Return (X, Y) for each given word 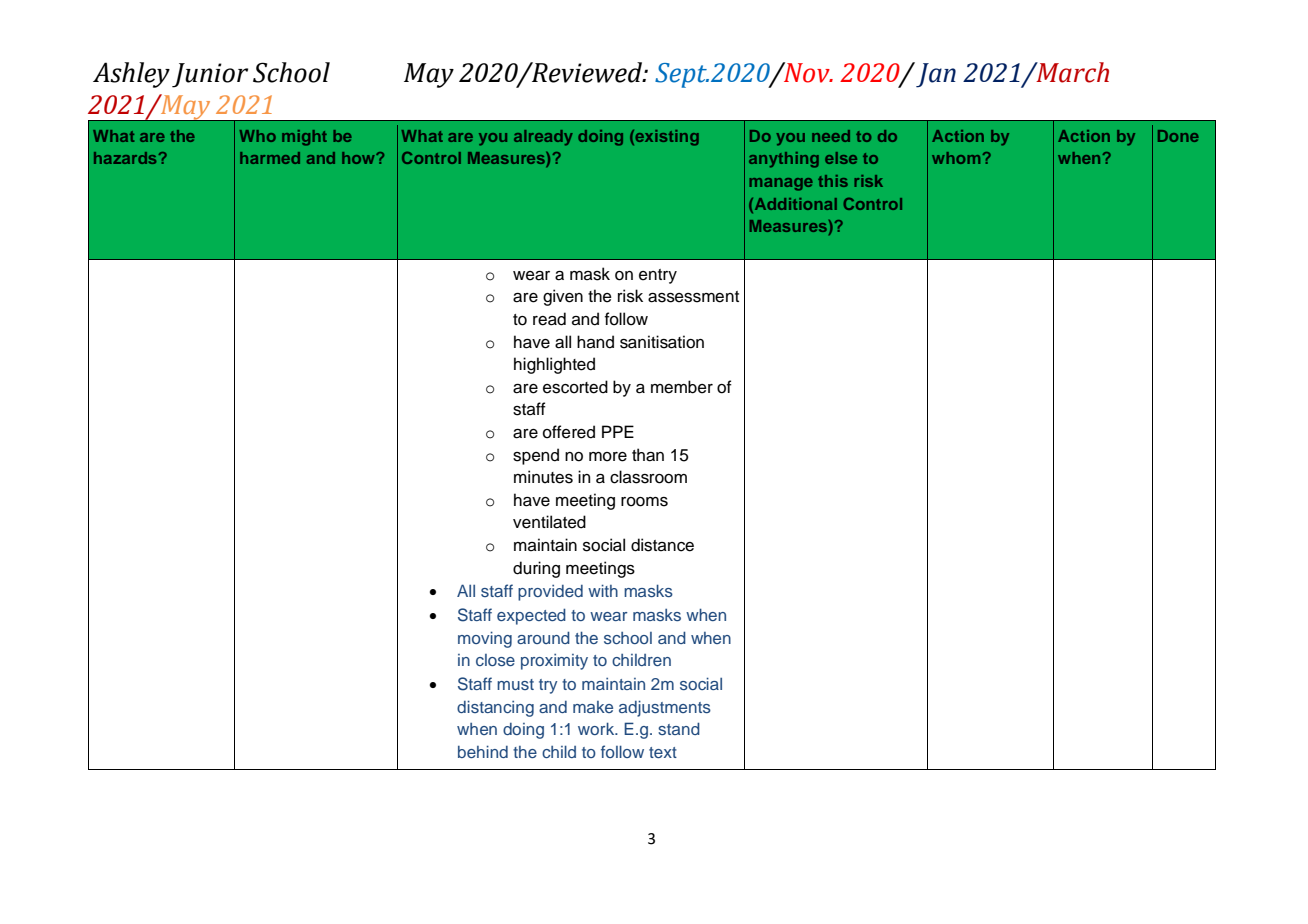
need (831, 136)
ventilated (549, 522)
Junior (210, 75)
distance (662, 545)
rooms (644, 502)
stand (679, 728)
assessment (693, 297)
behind (483, 751)
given (563, 297)
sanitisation (662, 342)
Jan (936, 75)
